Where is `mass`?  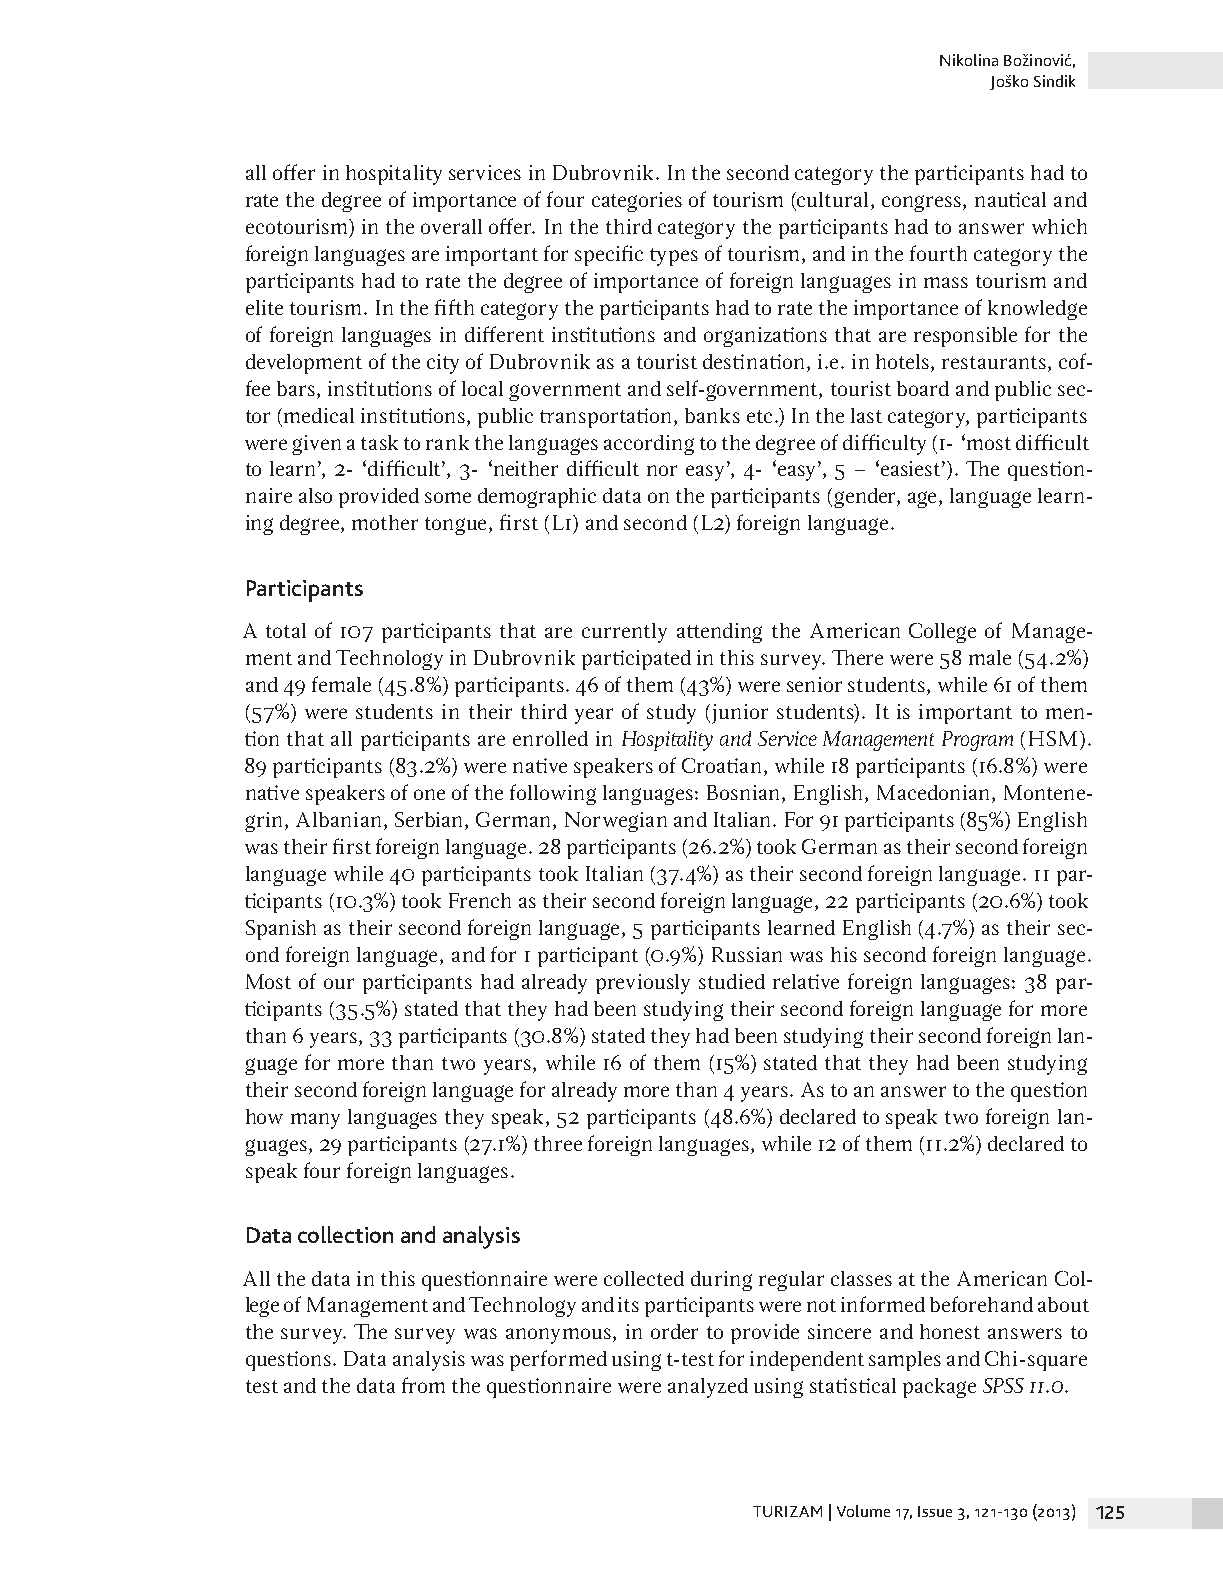
mass is located at coordinates (946, 282).
